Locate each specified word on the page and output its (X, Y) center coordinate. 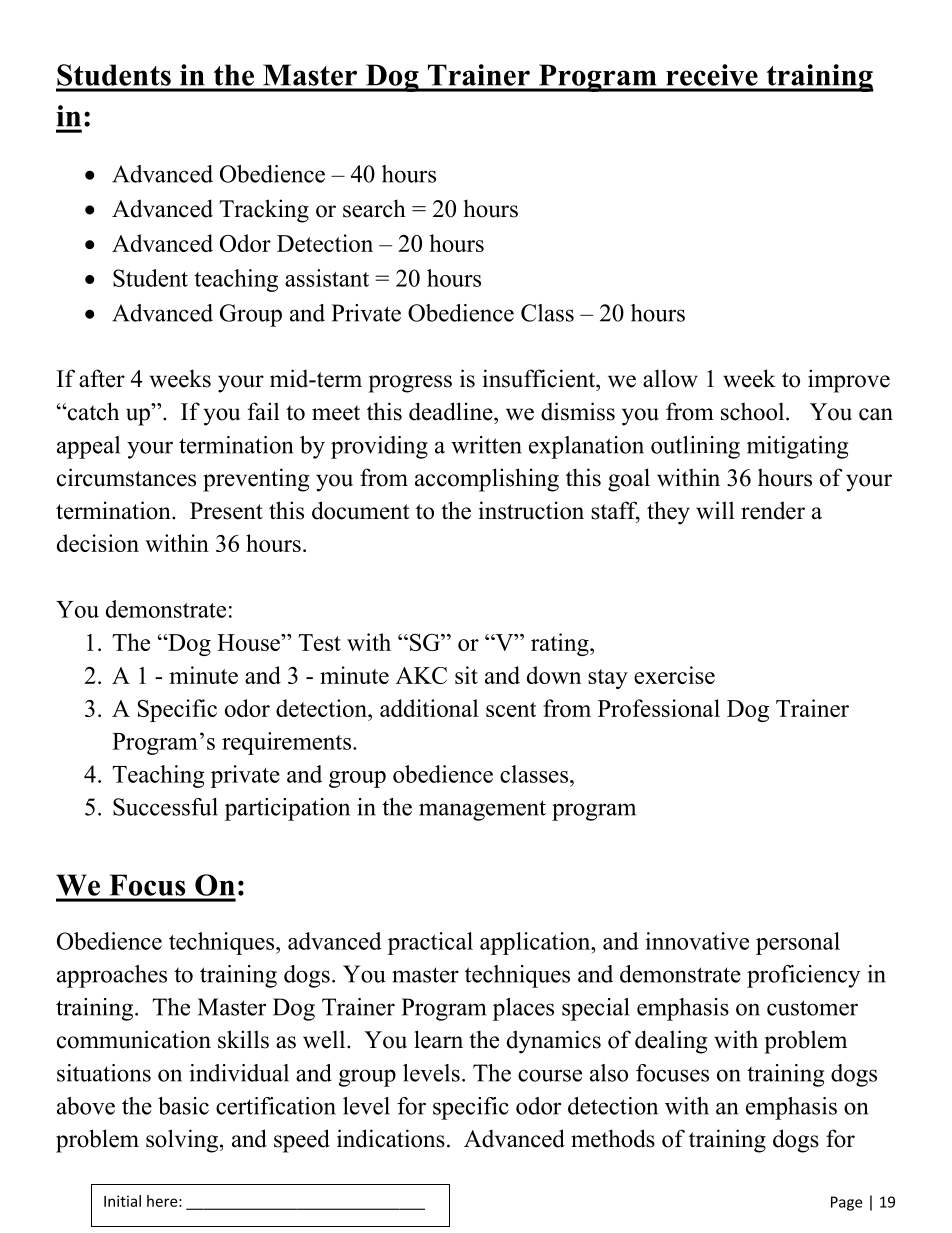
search (374, 208)
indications (391, 1138)
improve (849, 381)
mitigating (797, 447)
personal (798, 943)
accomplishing (487, 480)
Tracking (264, 211)
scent (511, 709)
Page (846, 1203)
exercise (674, 675)
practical (430, 943)
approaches (112, 976)
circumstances (126, 477)
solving (183, 1141)
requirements (286, 743)
